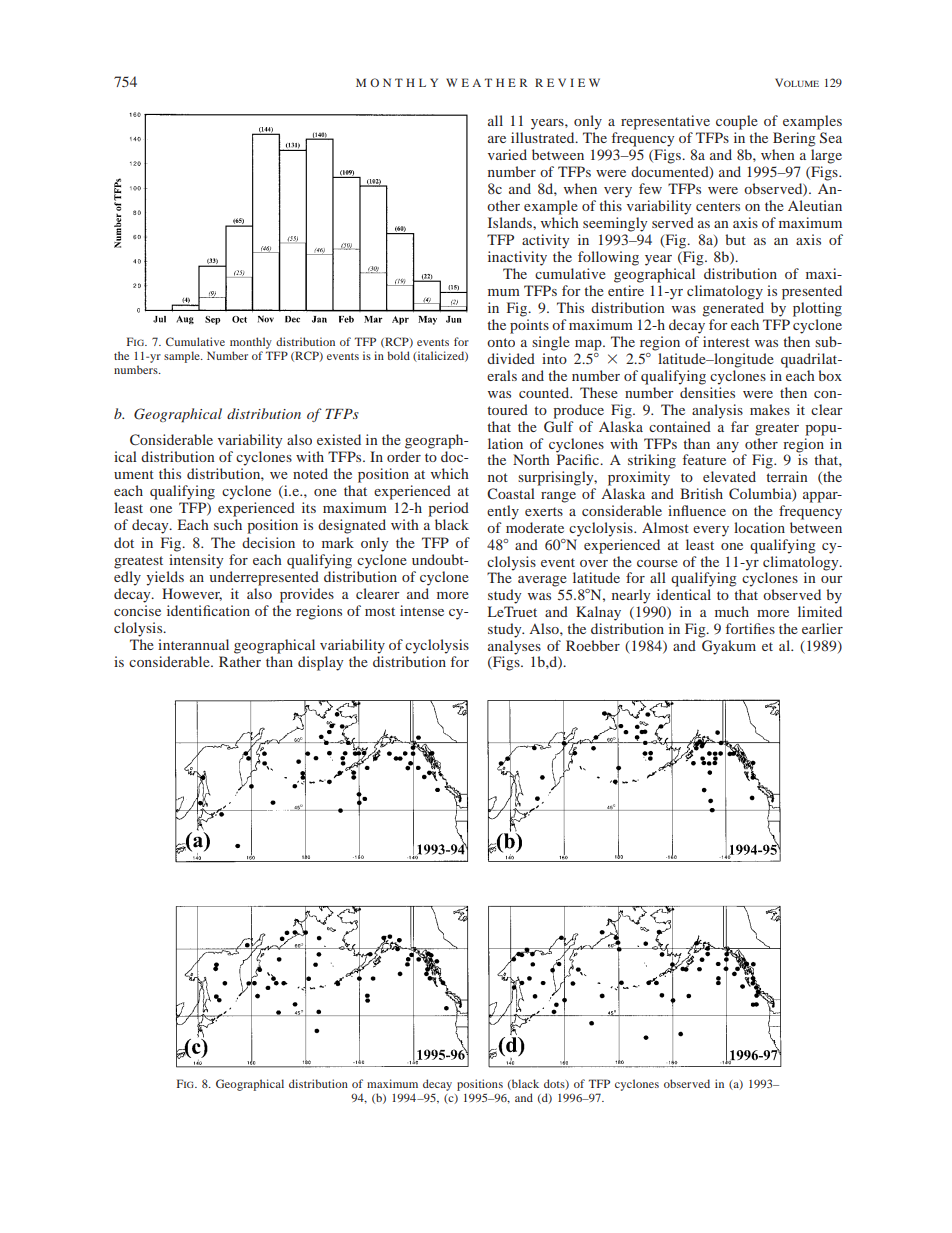 The height and width of the screenshot is (1233, 952). Describe the element at coordinates (567, 82) in the screenshot. I see `REVIEW` at that location.
